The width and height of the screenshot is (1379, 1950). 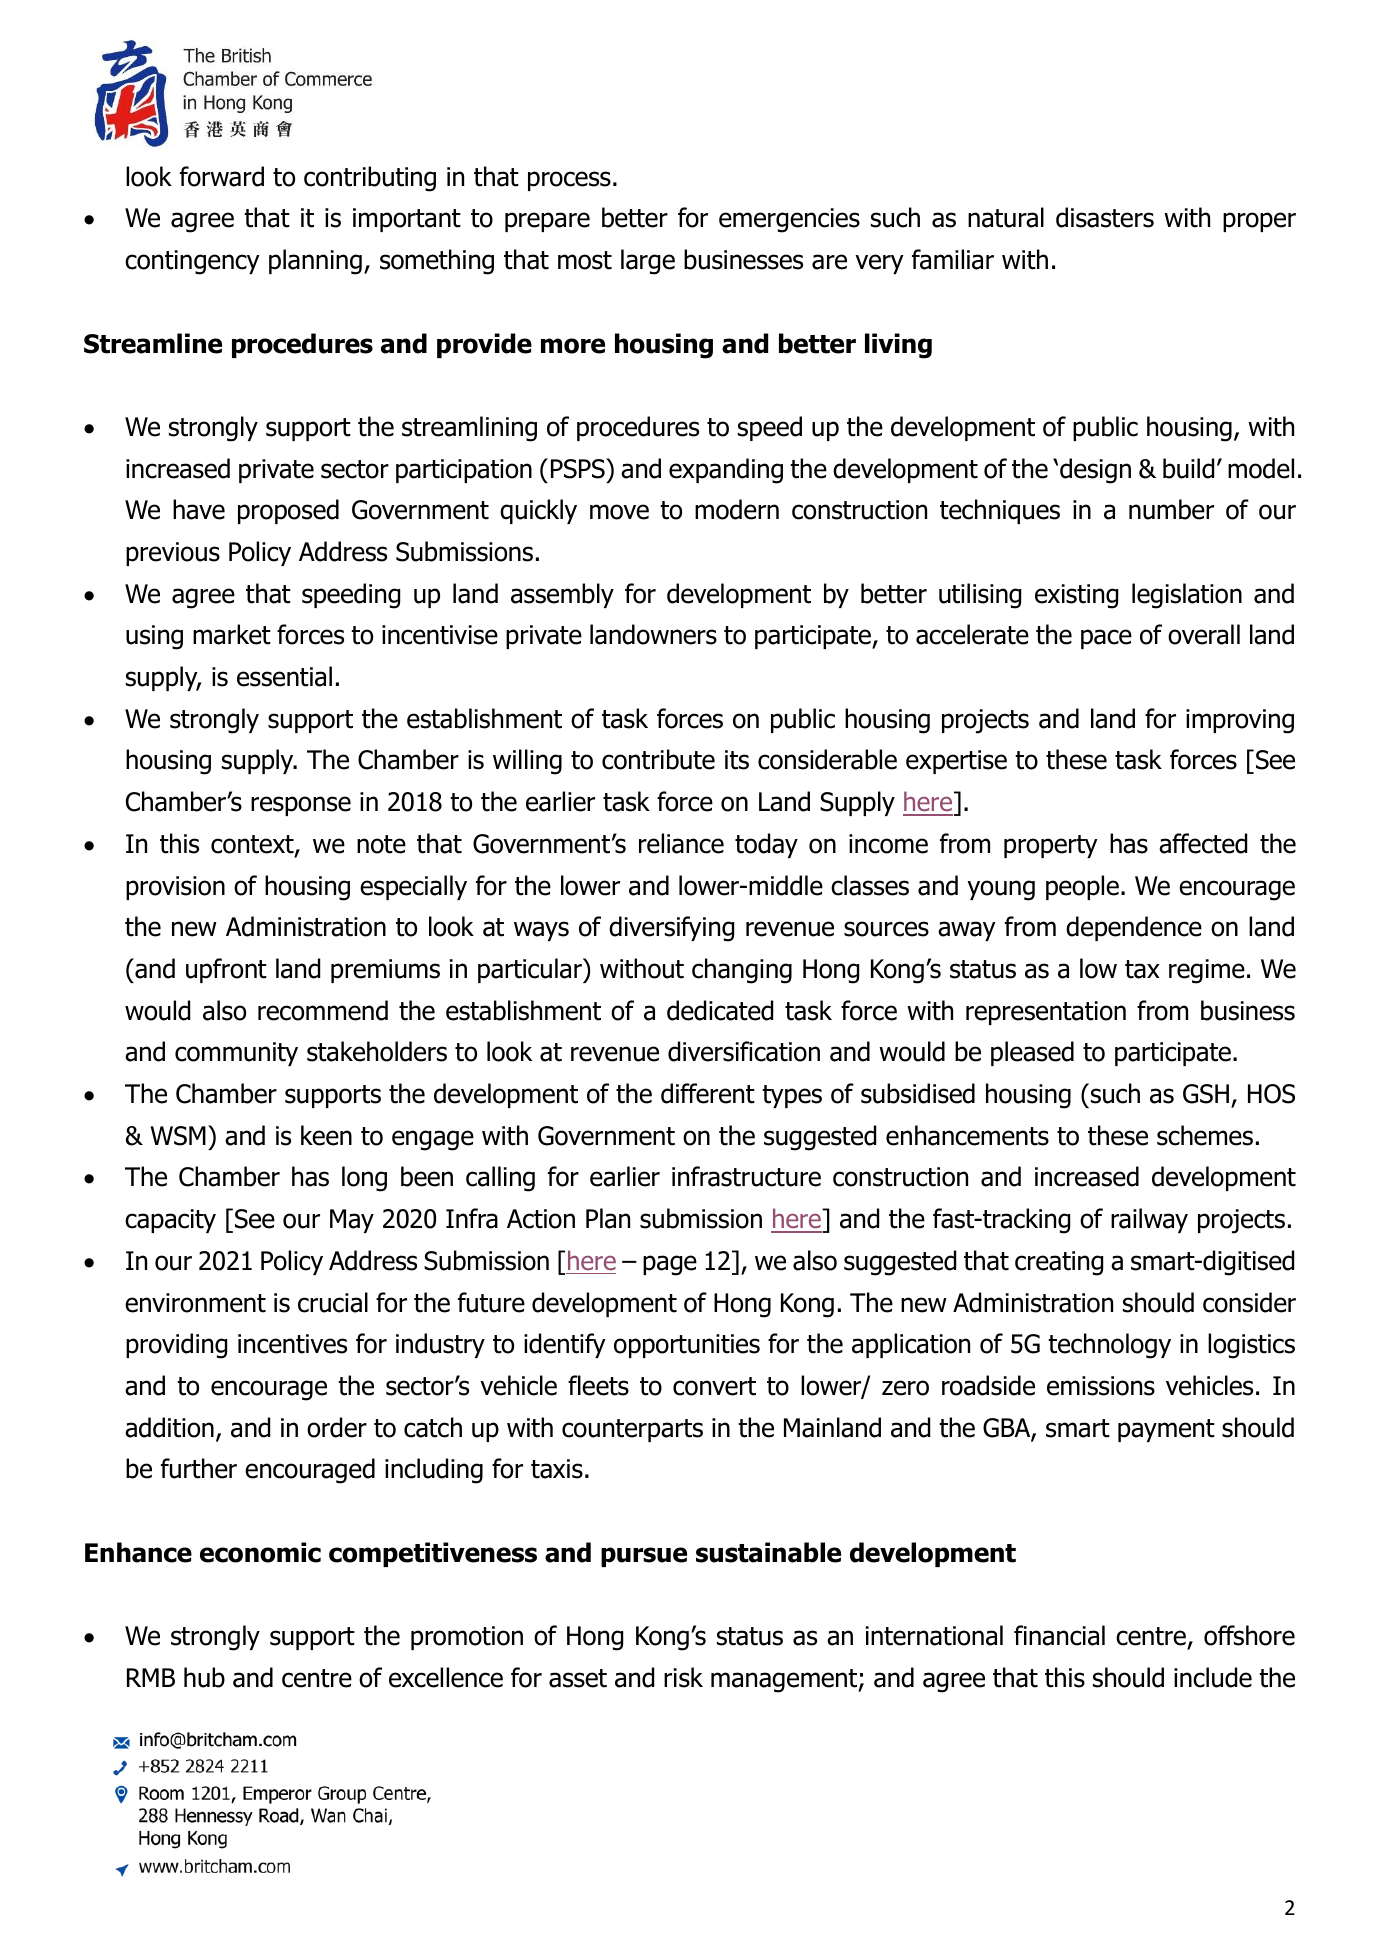 What do you see at coordinates (789, 220) in the screenshot?
I see `emergencies` at bounding box center [789, 220].
